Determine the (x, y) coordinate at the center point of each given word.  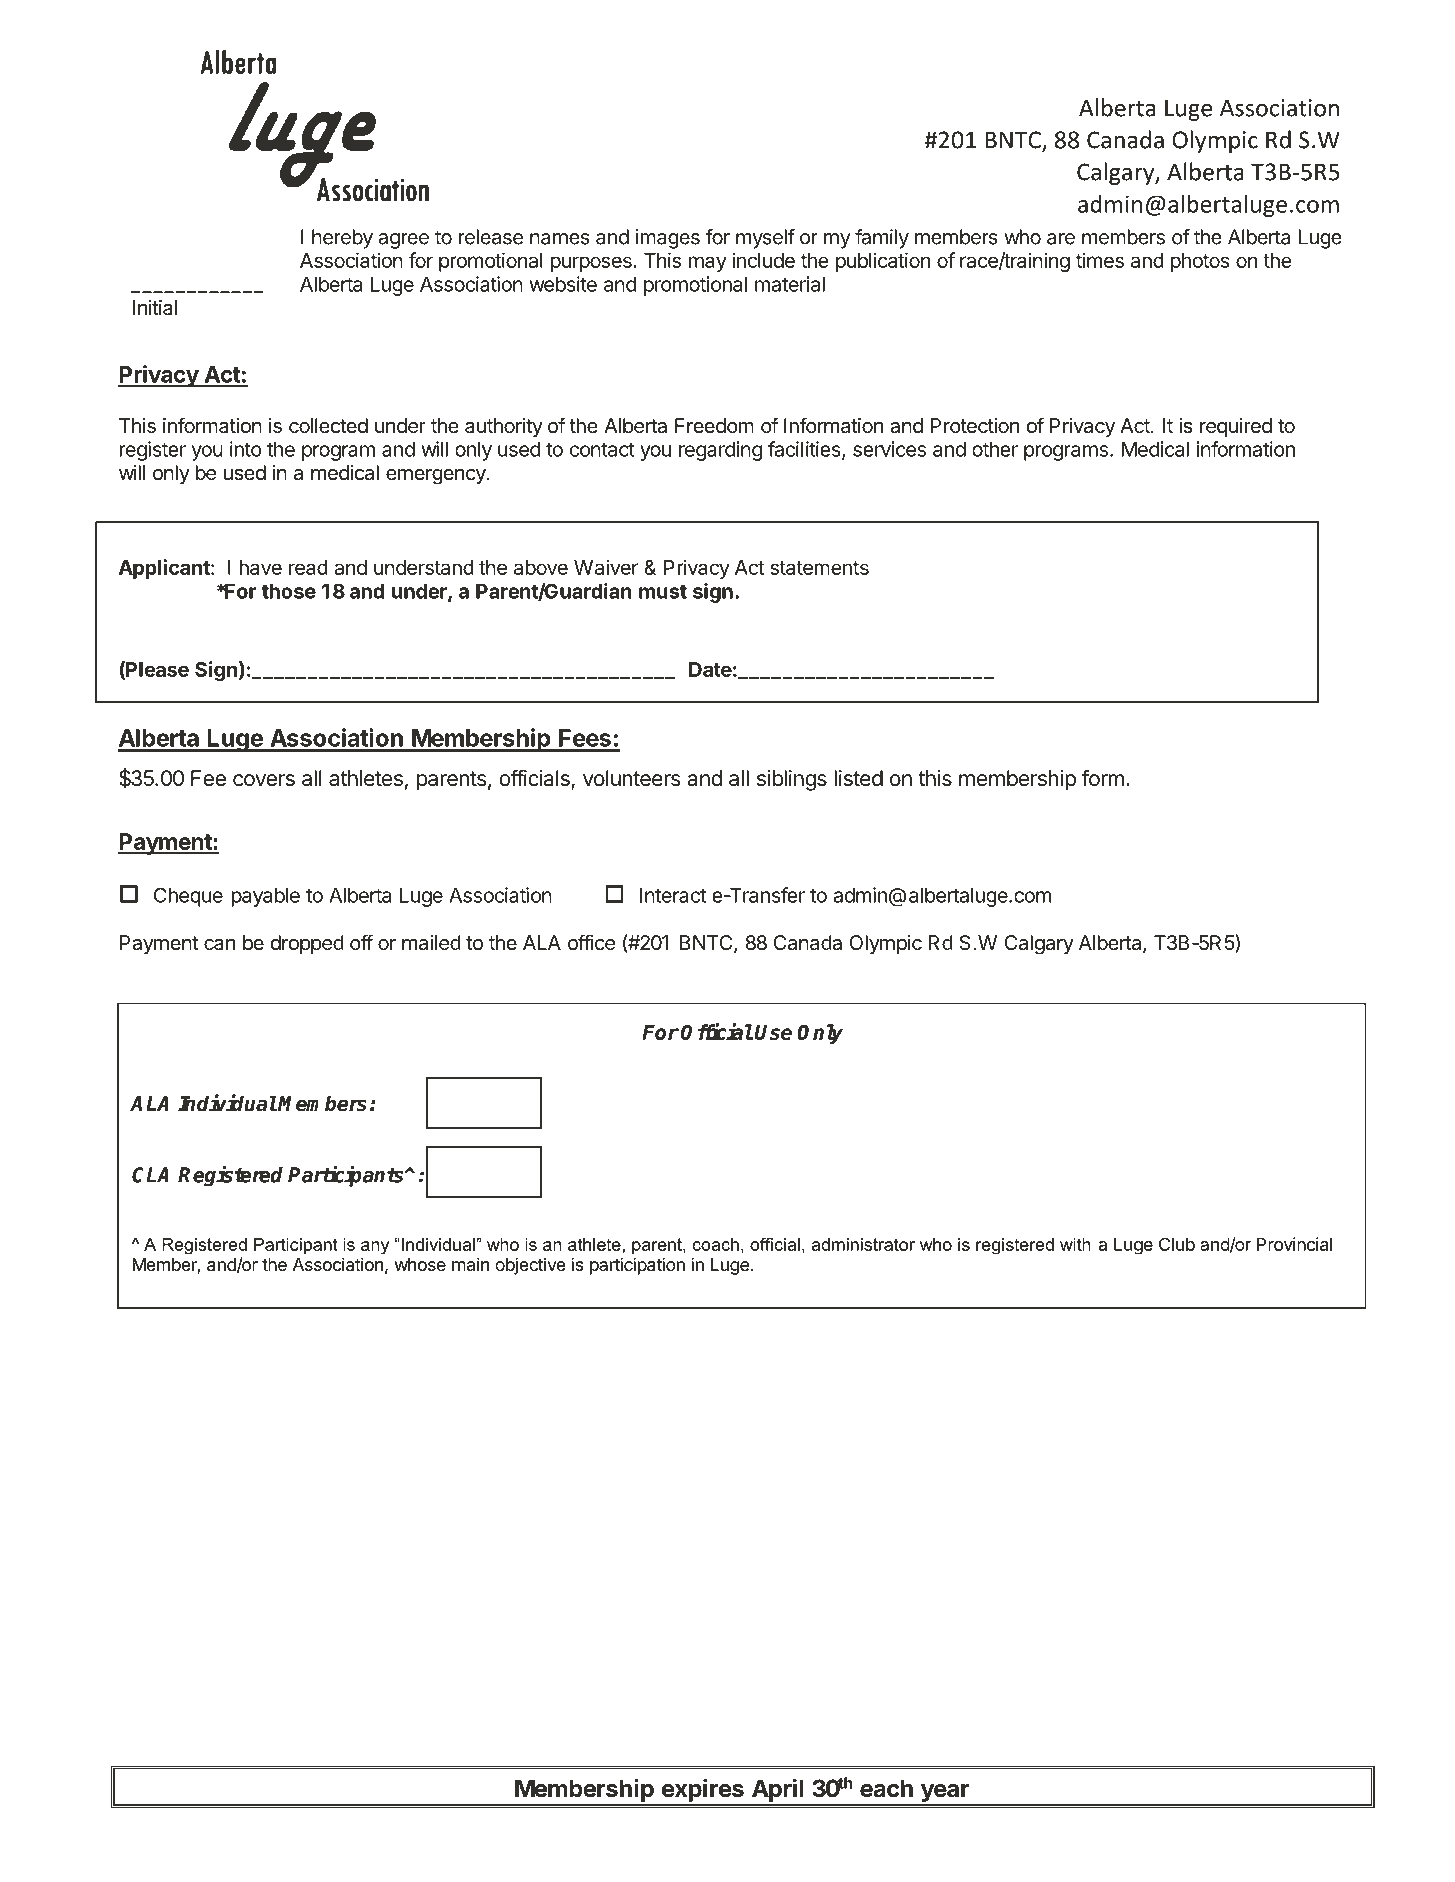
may (708, 264)
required (1236, 427)
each (886, 1788)
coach (715, 1244)
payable (266, 897)
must (663, 592)
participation (637, 1266)
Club (1177, 1244)
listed (858, 778)
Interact (673, 895)
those (289, 591)
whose (420, 1264)
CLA (150, 1175)
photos (1200, 262)
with (1075, 1244)
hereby (342, 239)
